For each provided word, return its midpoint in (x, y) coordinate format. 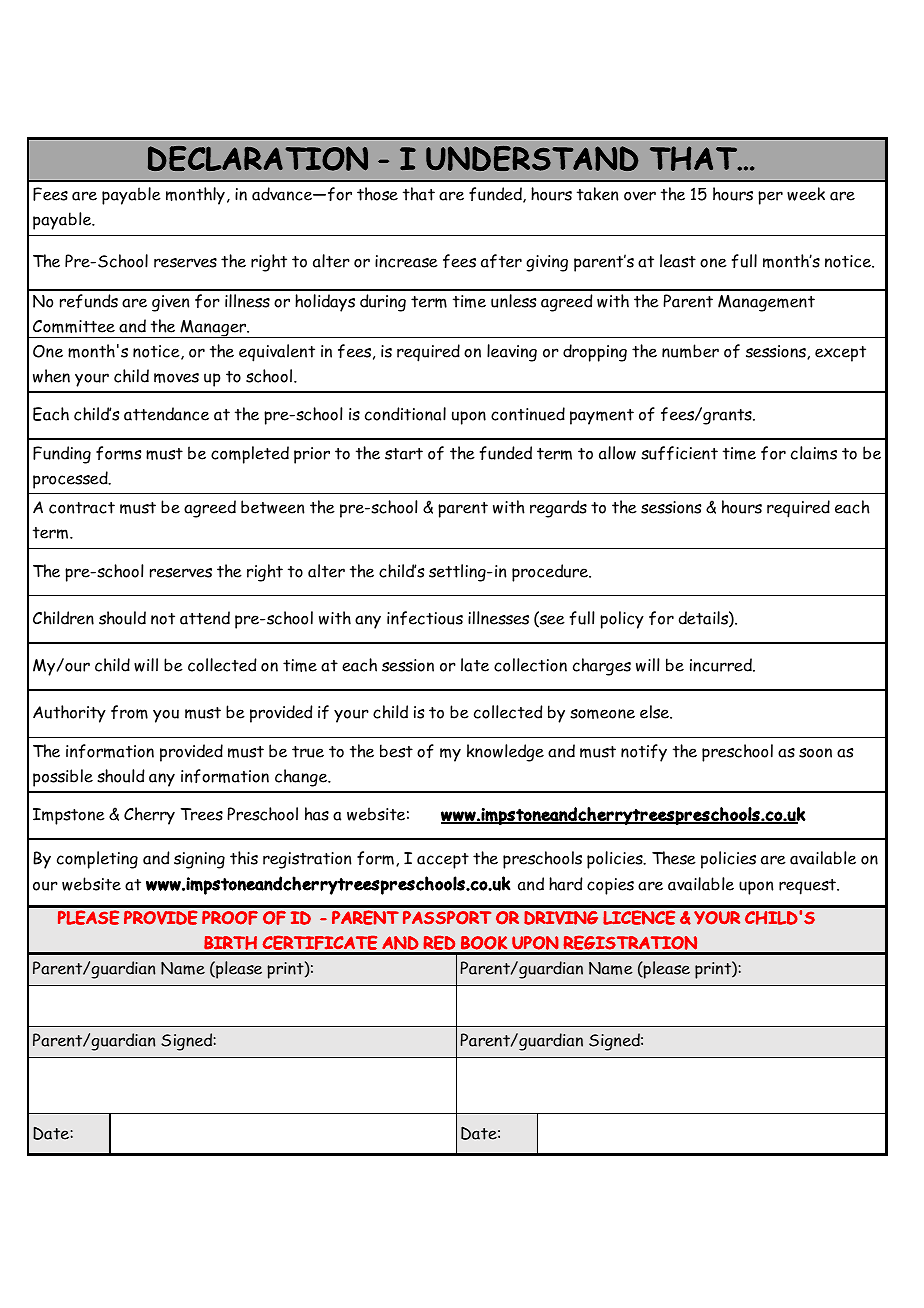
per (770, 198)
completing (97, 860)
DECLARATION (258, 158)
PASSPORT (447, 917)
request (808, 887)
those (377, 194)
